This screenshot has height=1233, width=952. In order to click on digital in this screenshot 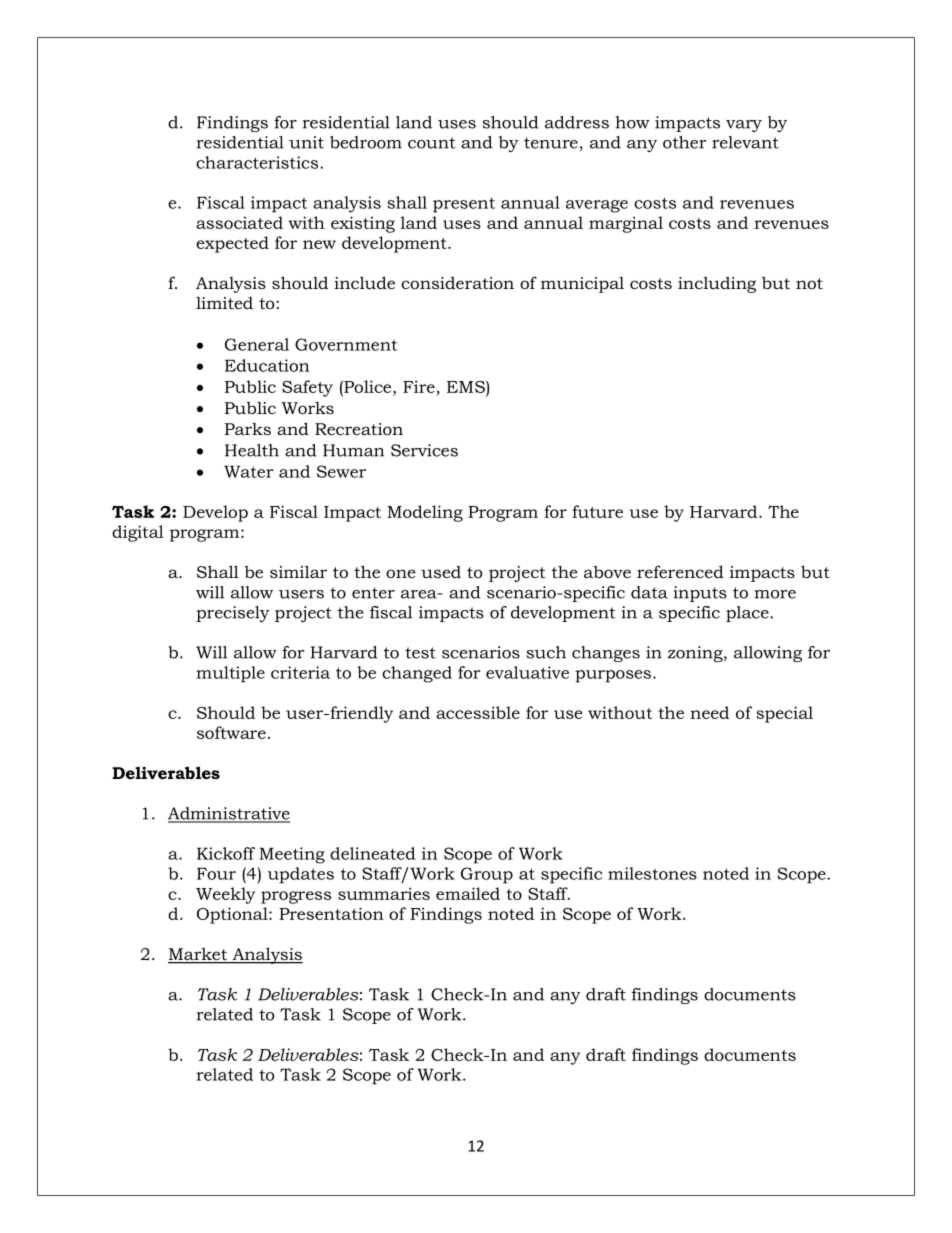, I will do `click(138, 533)`.
